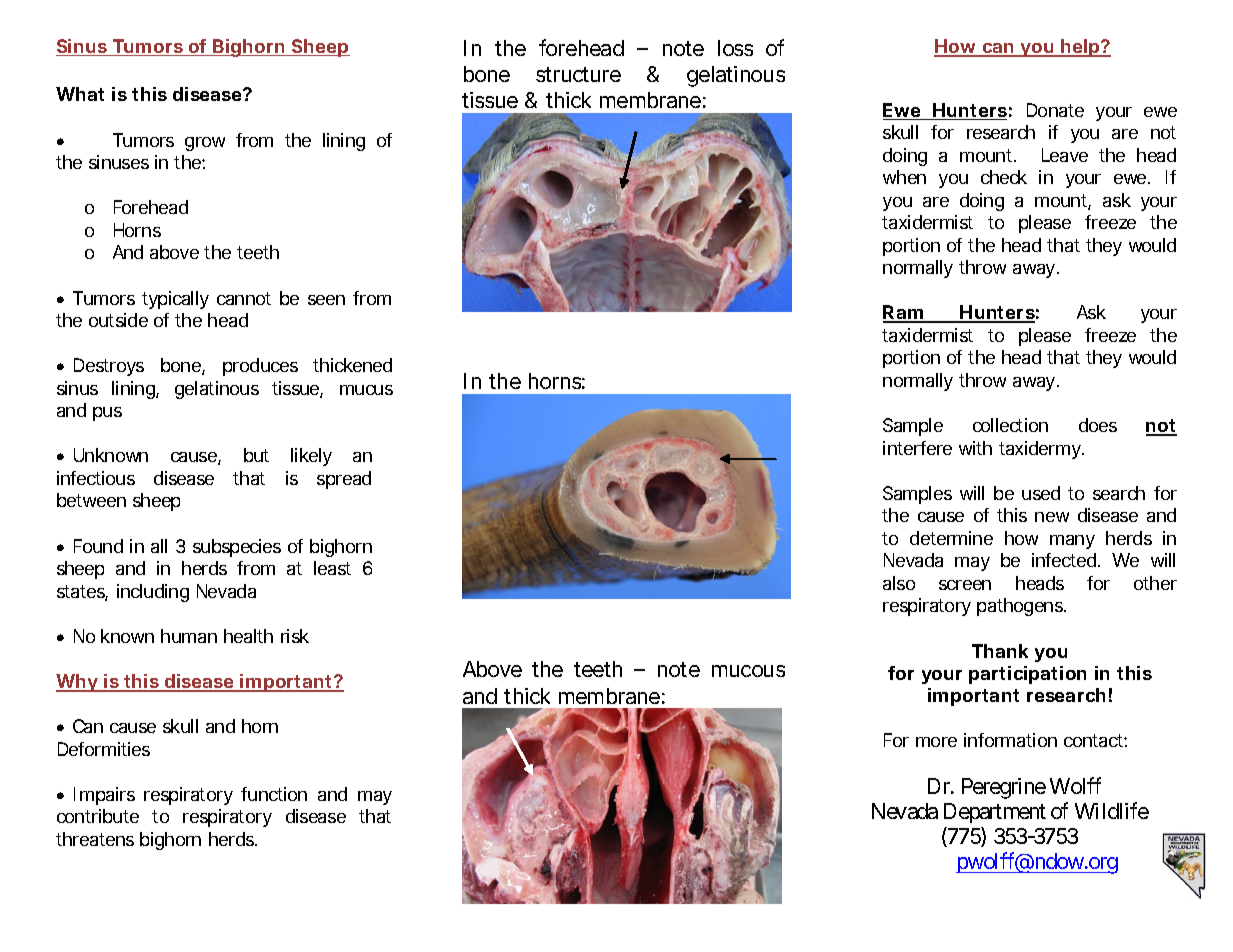 Image resolution: width=1233 pixels, height=952 pixels. Describe the element at coordinates (1064, 560) in the document. I see `infected` at that location.
